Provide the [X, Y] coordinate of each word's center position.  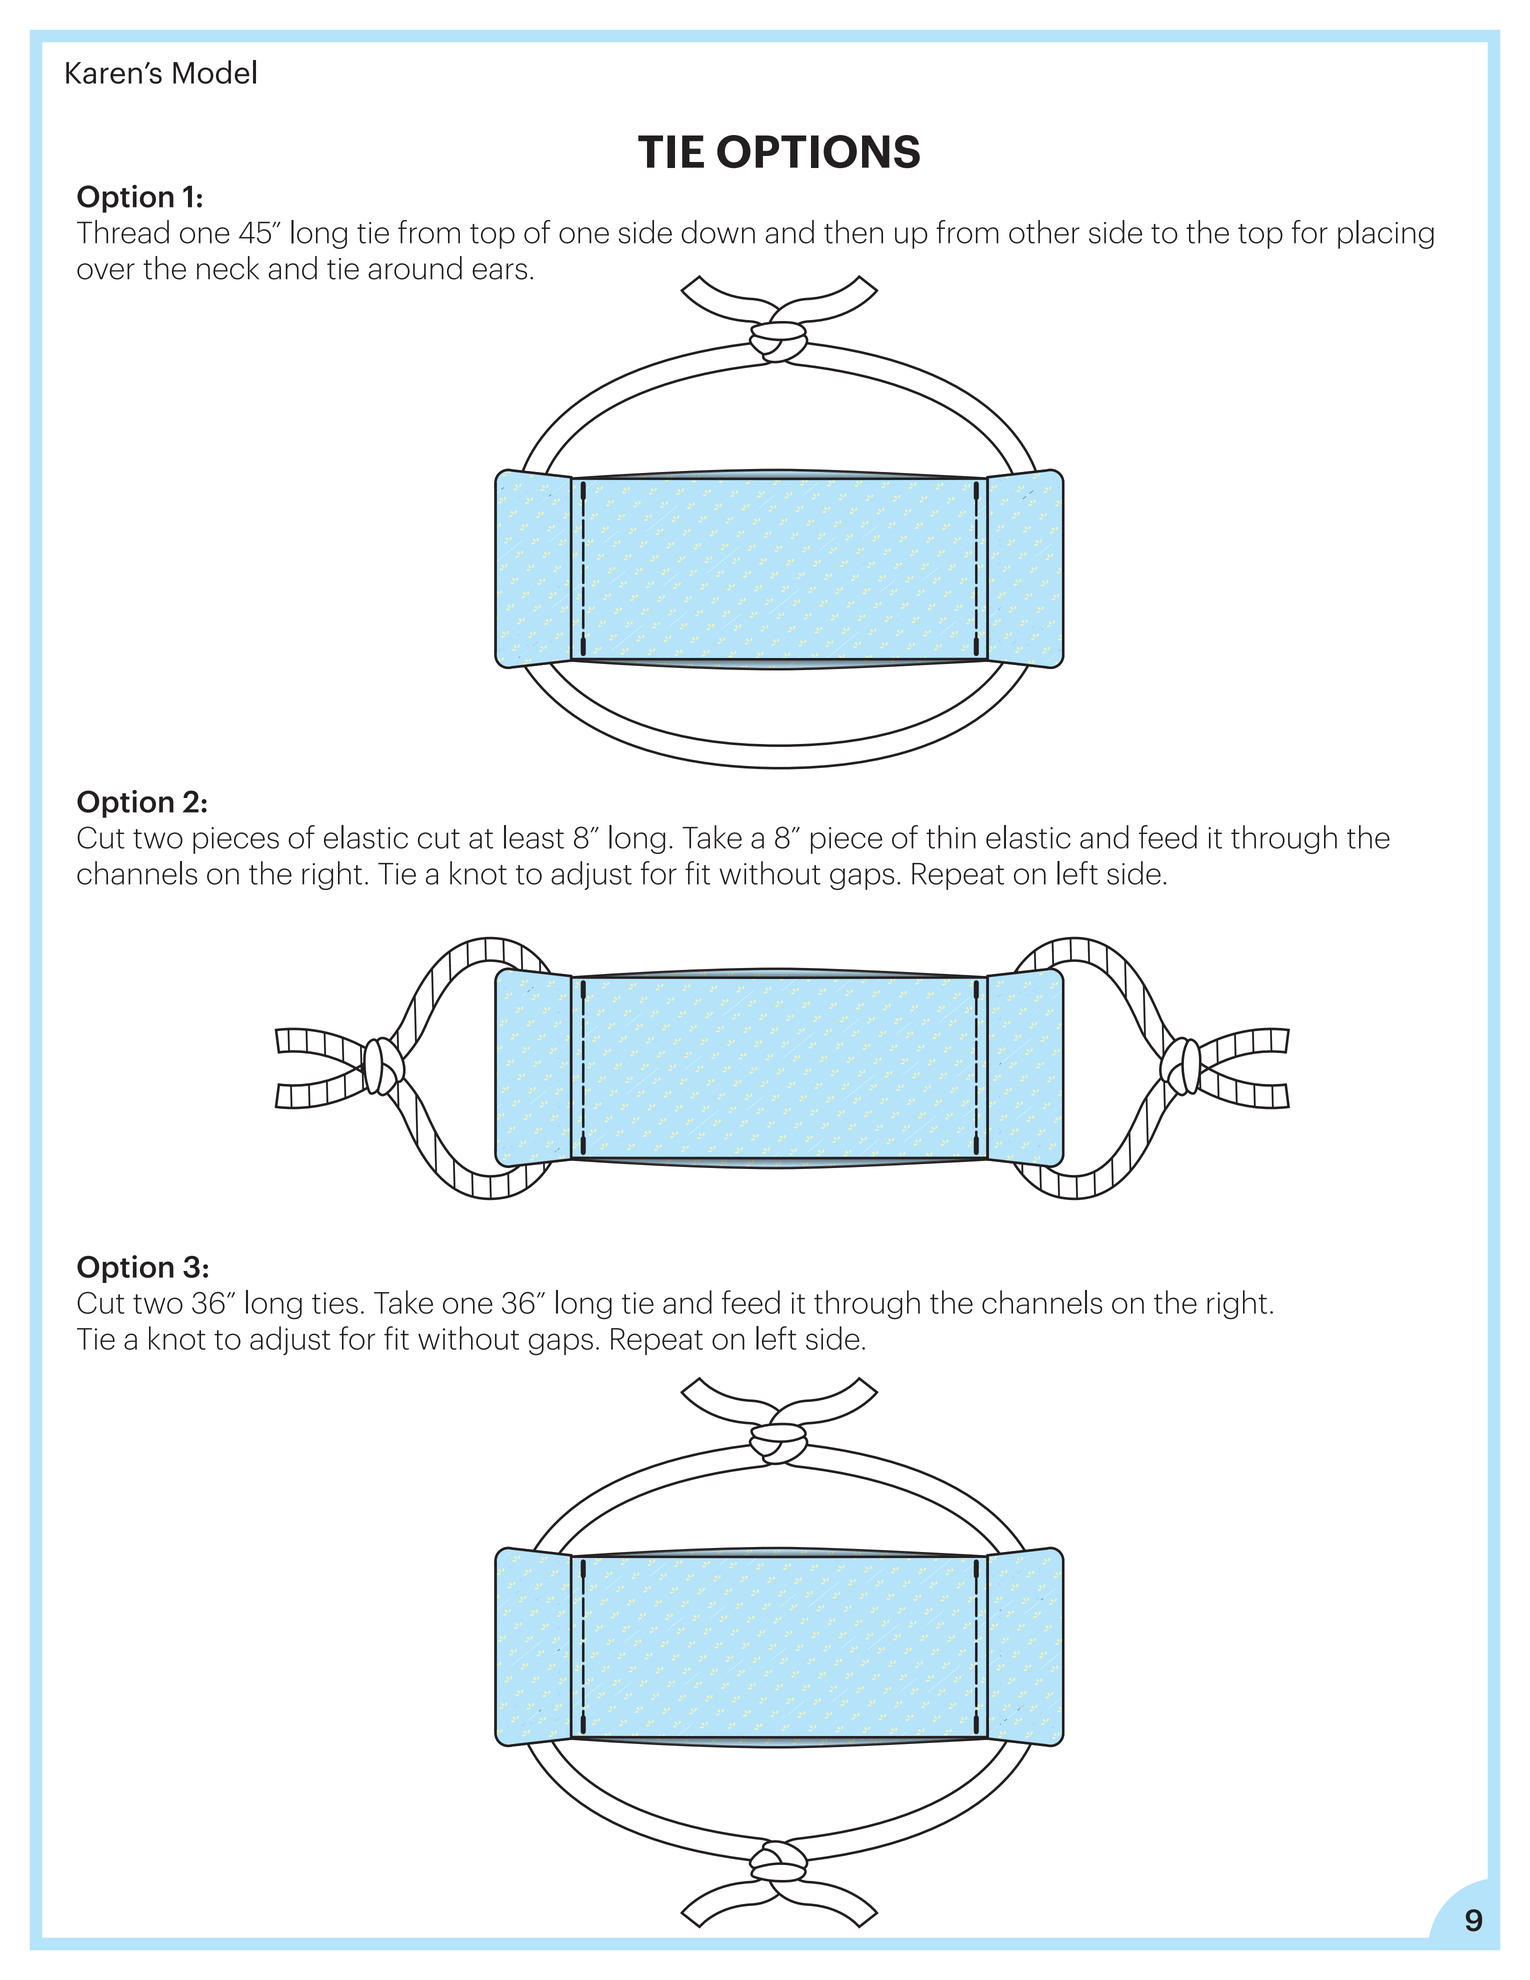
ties [335, 1303]
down [718, 232]
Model [214, 72]
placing [1386, 234]
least [534, 837]
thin [951, 837]
